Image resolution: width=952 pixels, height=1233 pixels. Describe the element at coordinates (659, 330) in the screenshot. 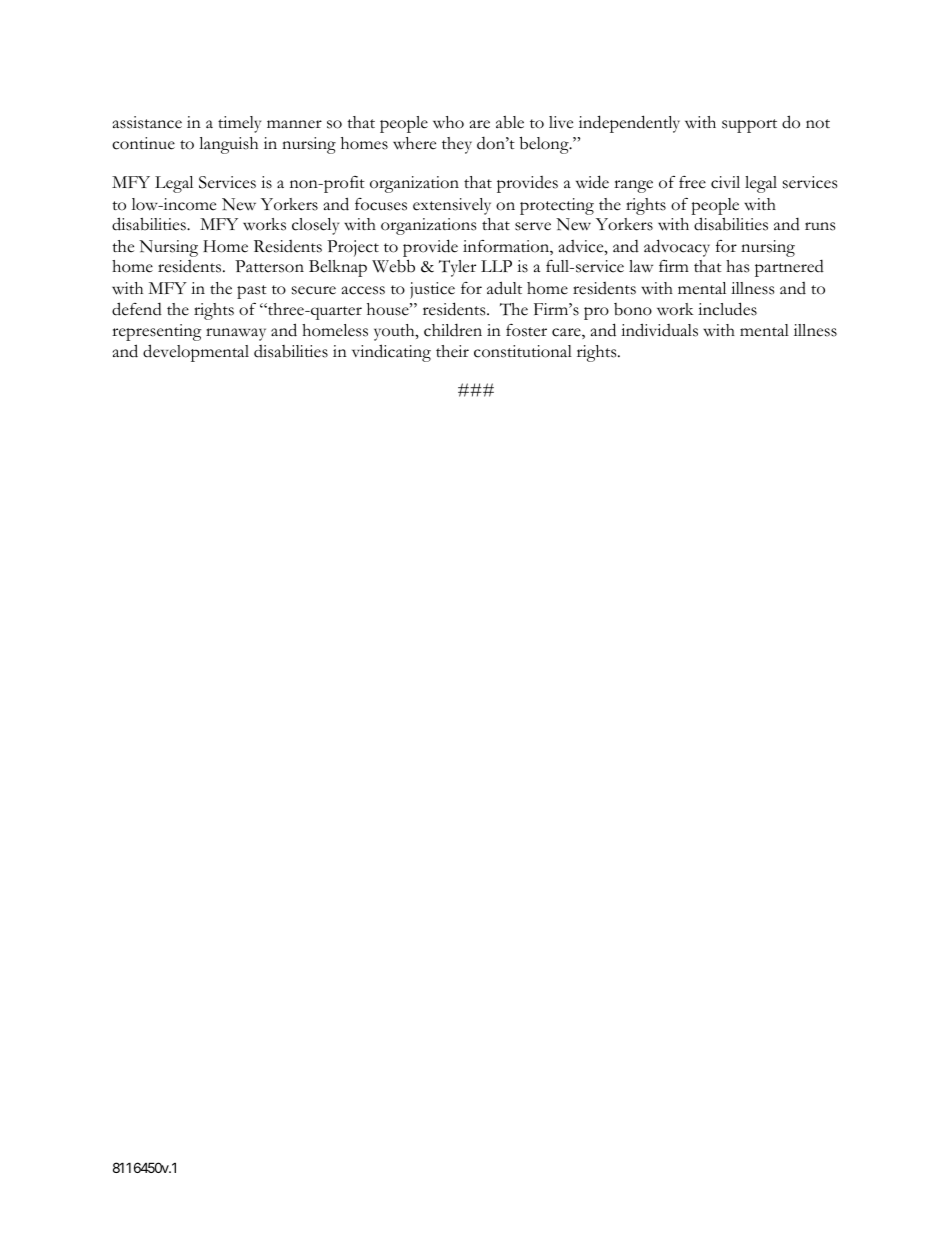

I see `individuals` at that location.
